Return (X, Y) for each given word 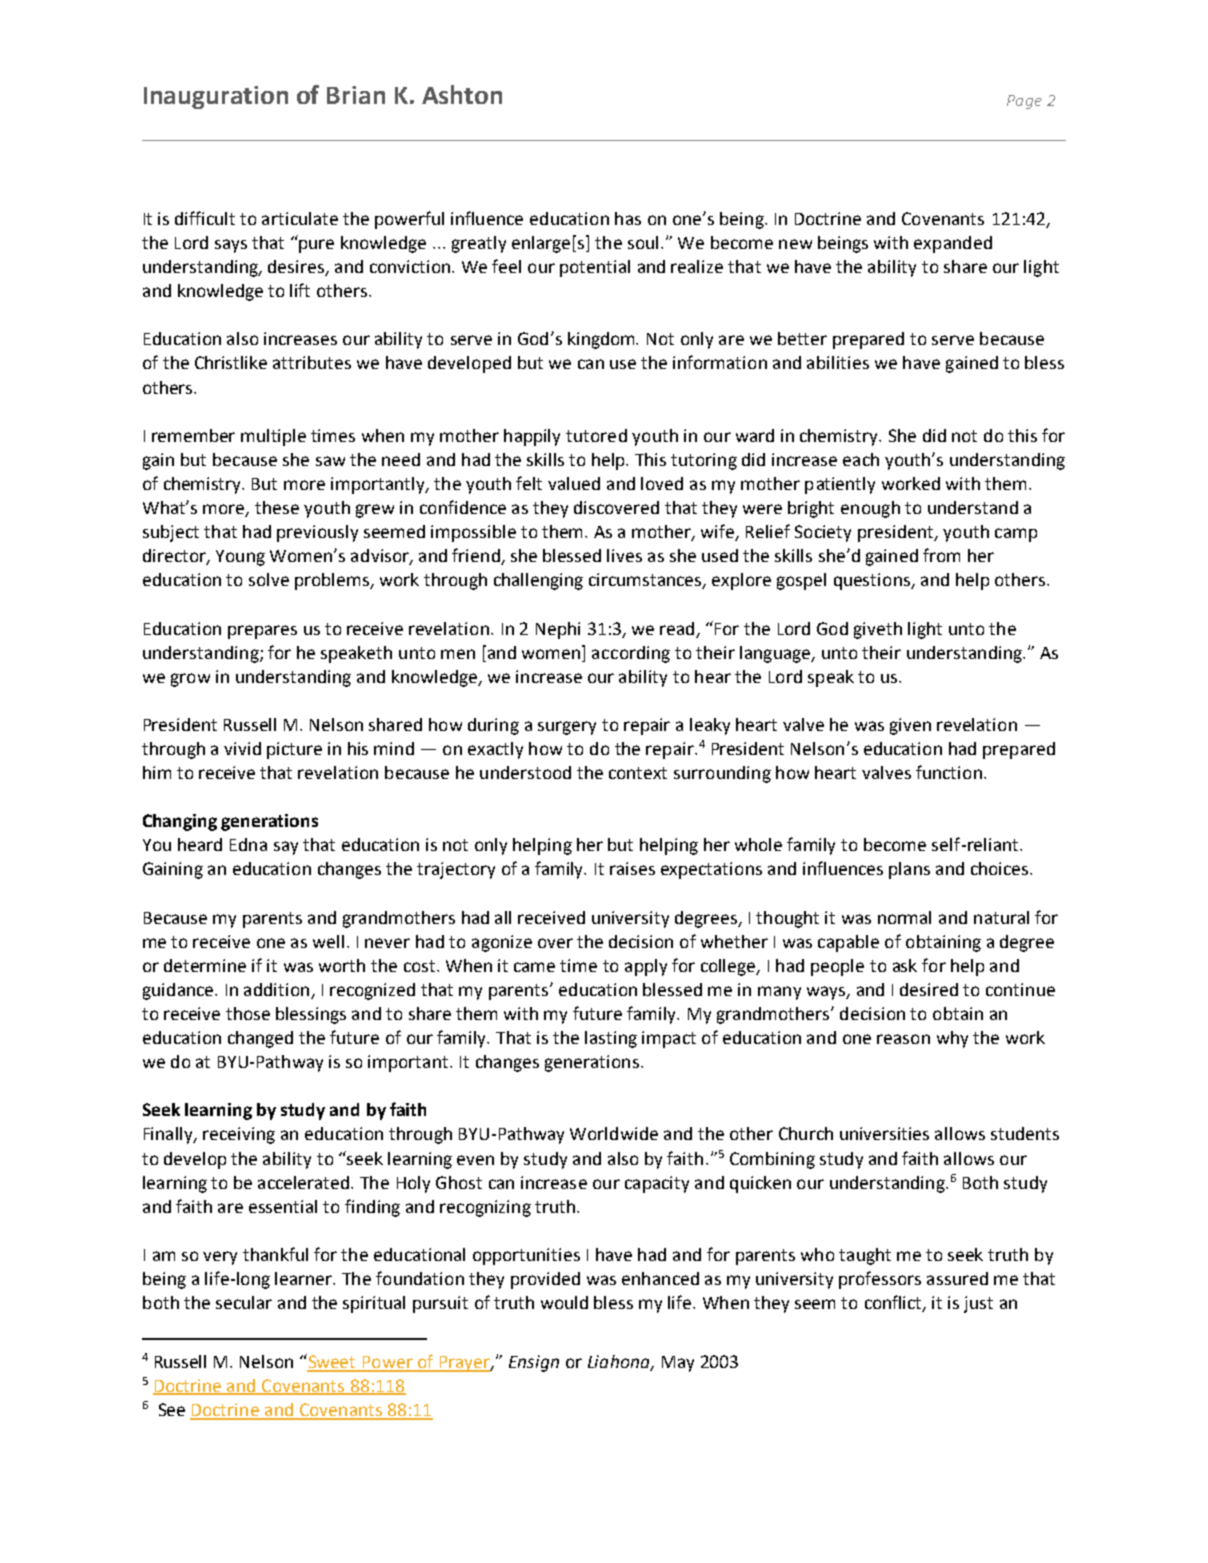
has (628, 218)
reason (903, 1039)
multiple (273, 437)
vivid (242, 748)
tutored (596, 435)
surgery (567, 728)
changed (260, 1039)
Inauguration (216, 97)
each (861, 459)
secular (244, 1302)
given (910, 726)
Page (1024, 102)
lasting (611, 1039)
